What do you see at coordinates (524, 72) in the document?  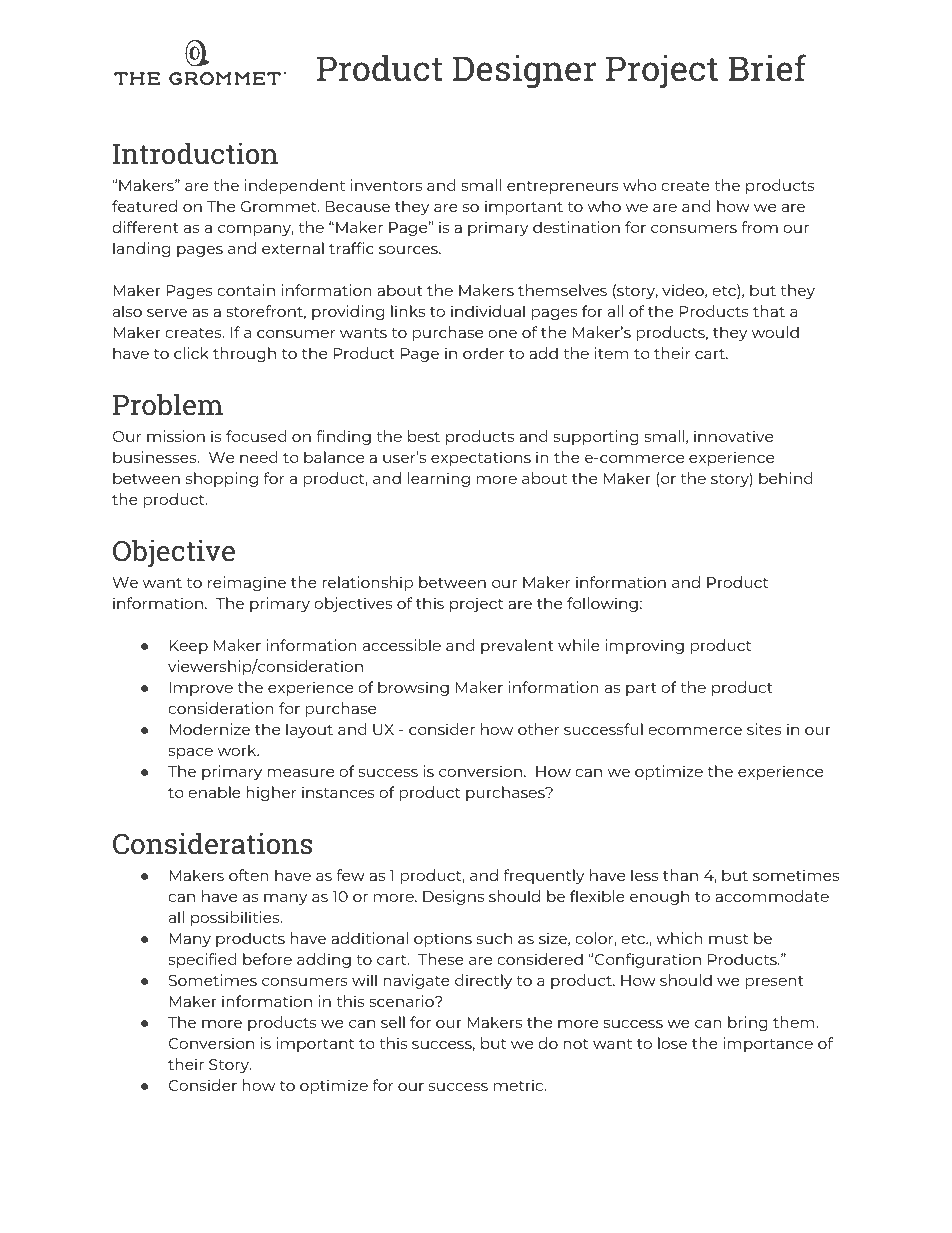 I see `Designer` at bounding box center [524, 72].
